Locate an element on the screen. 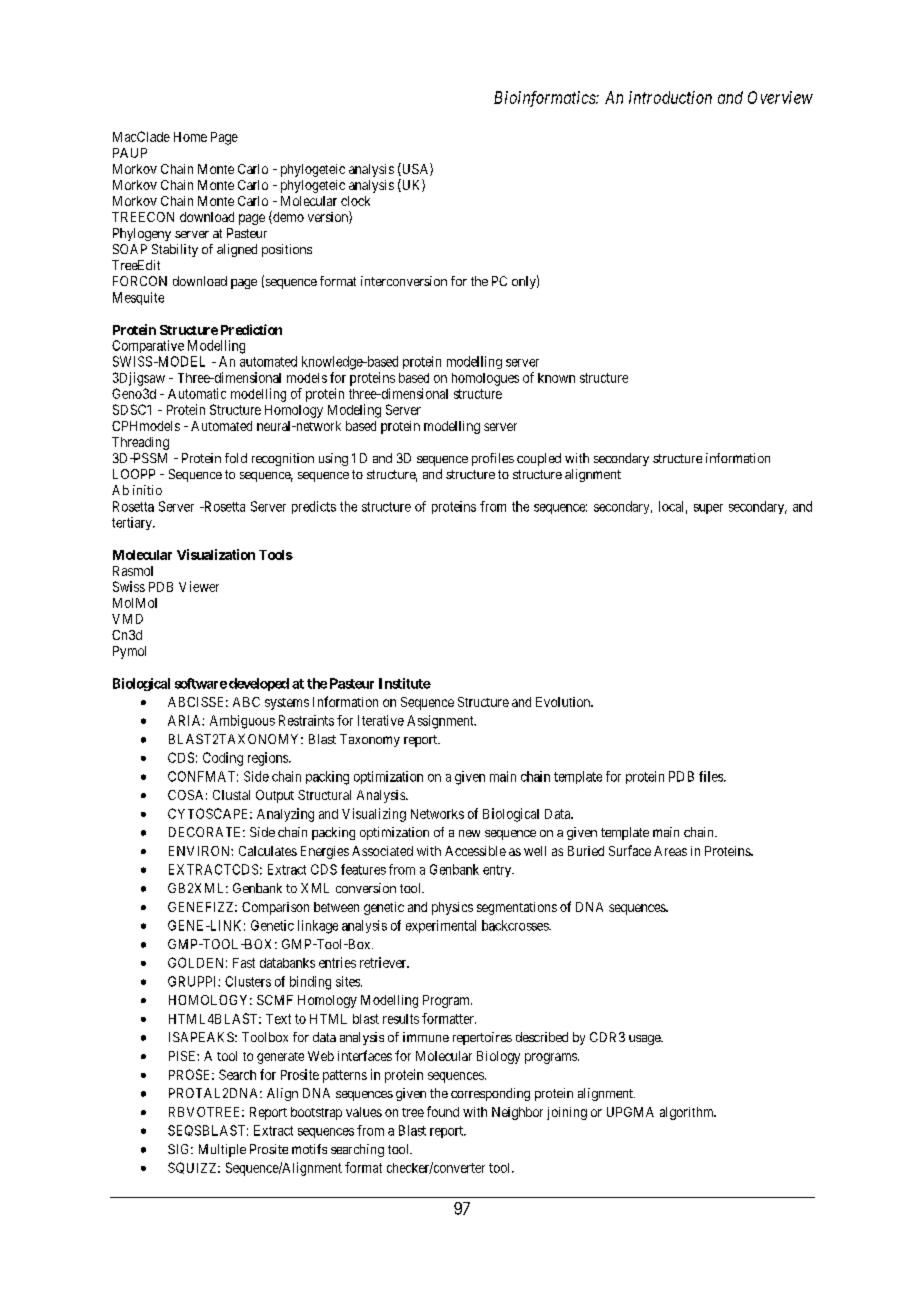 This screenshot has width=924, height=1307. Home is located at coordinates (190, 137).
